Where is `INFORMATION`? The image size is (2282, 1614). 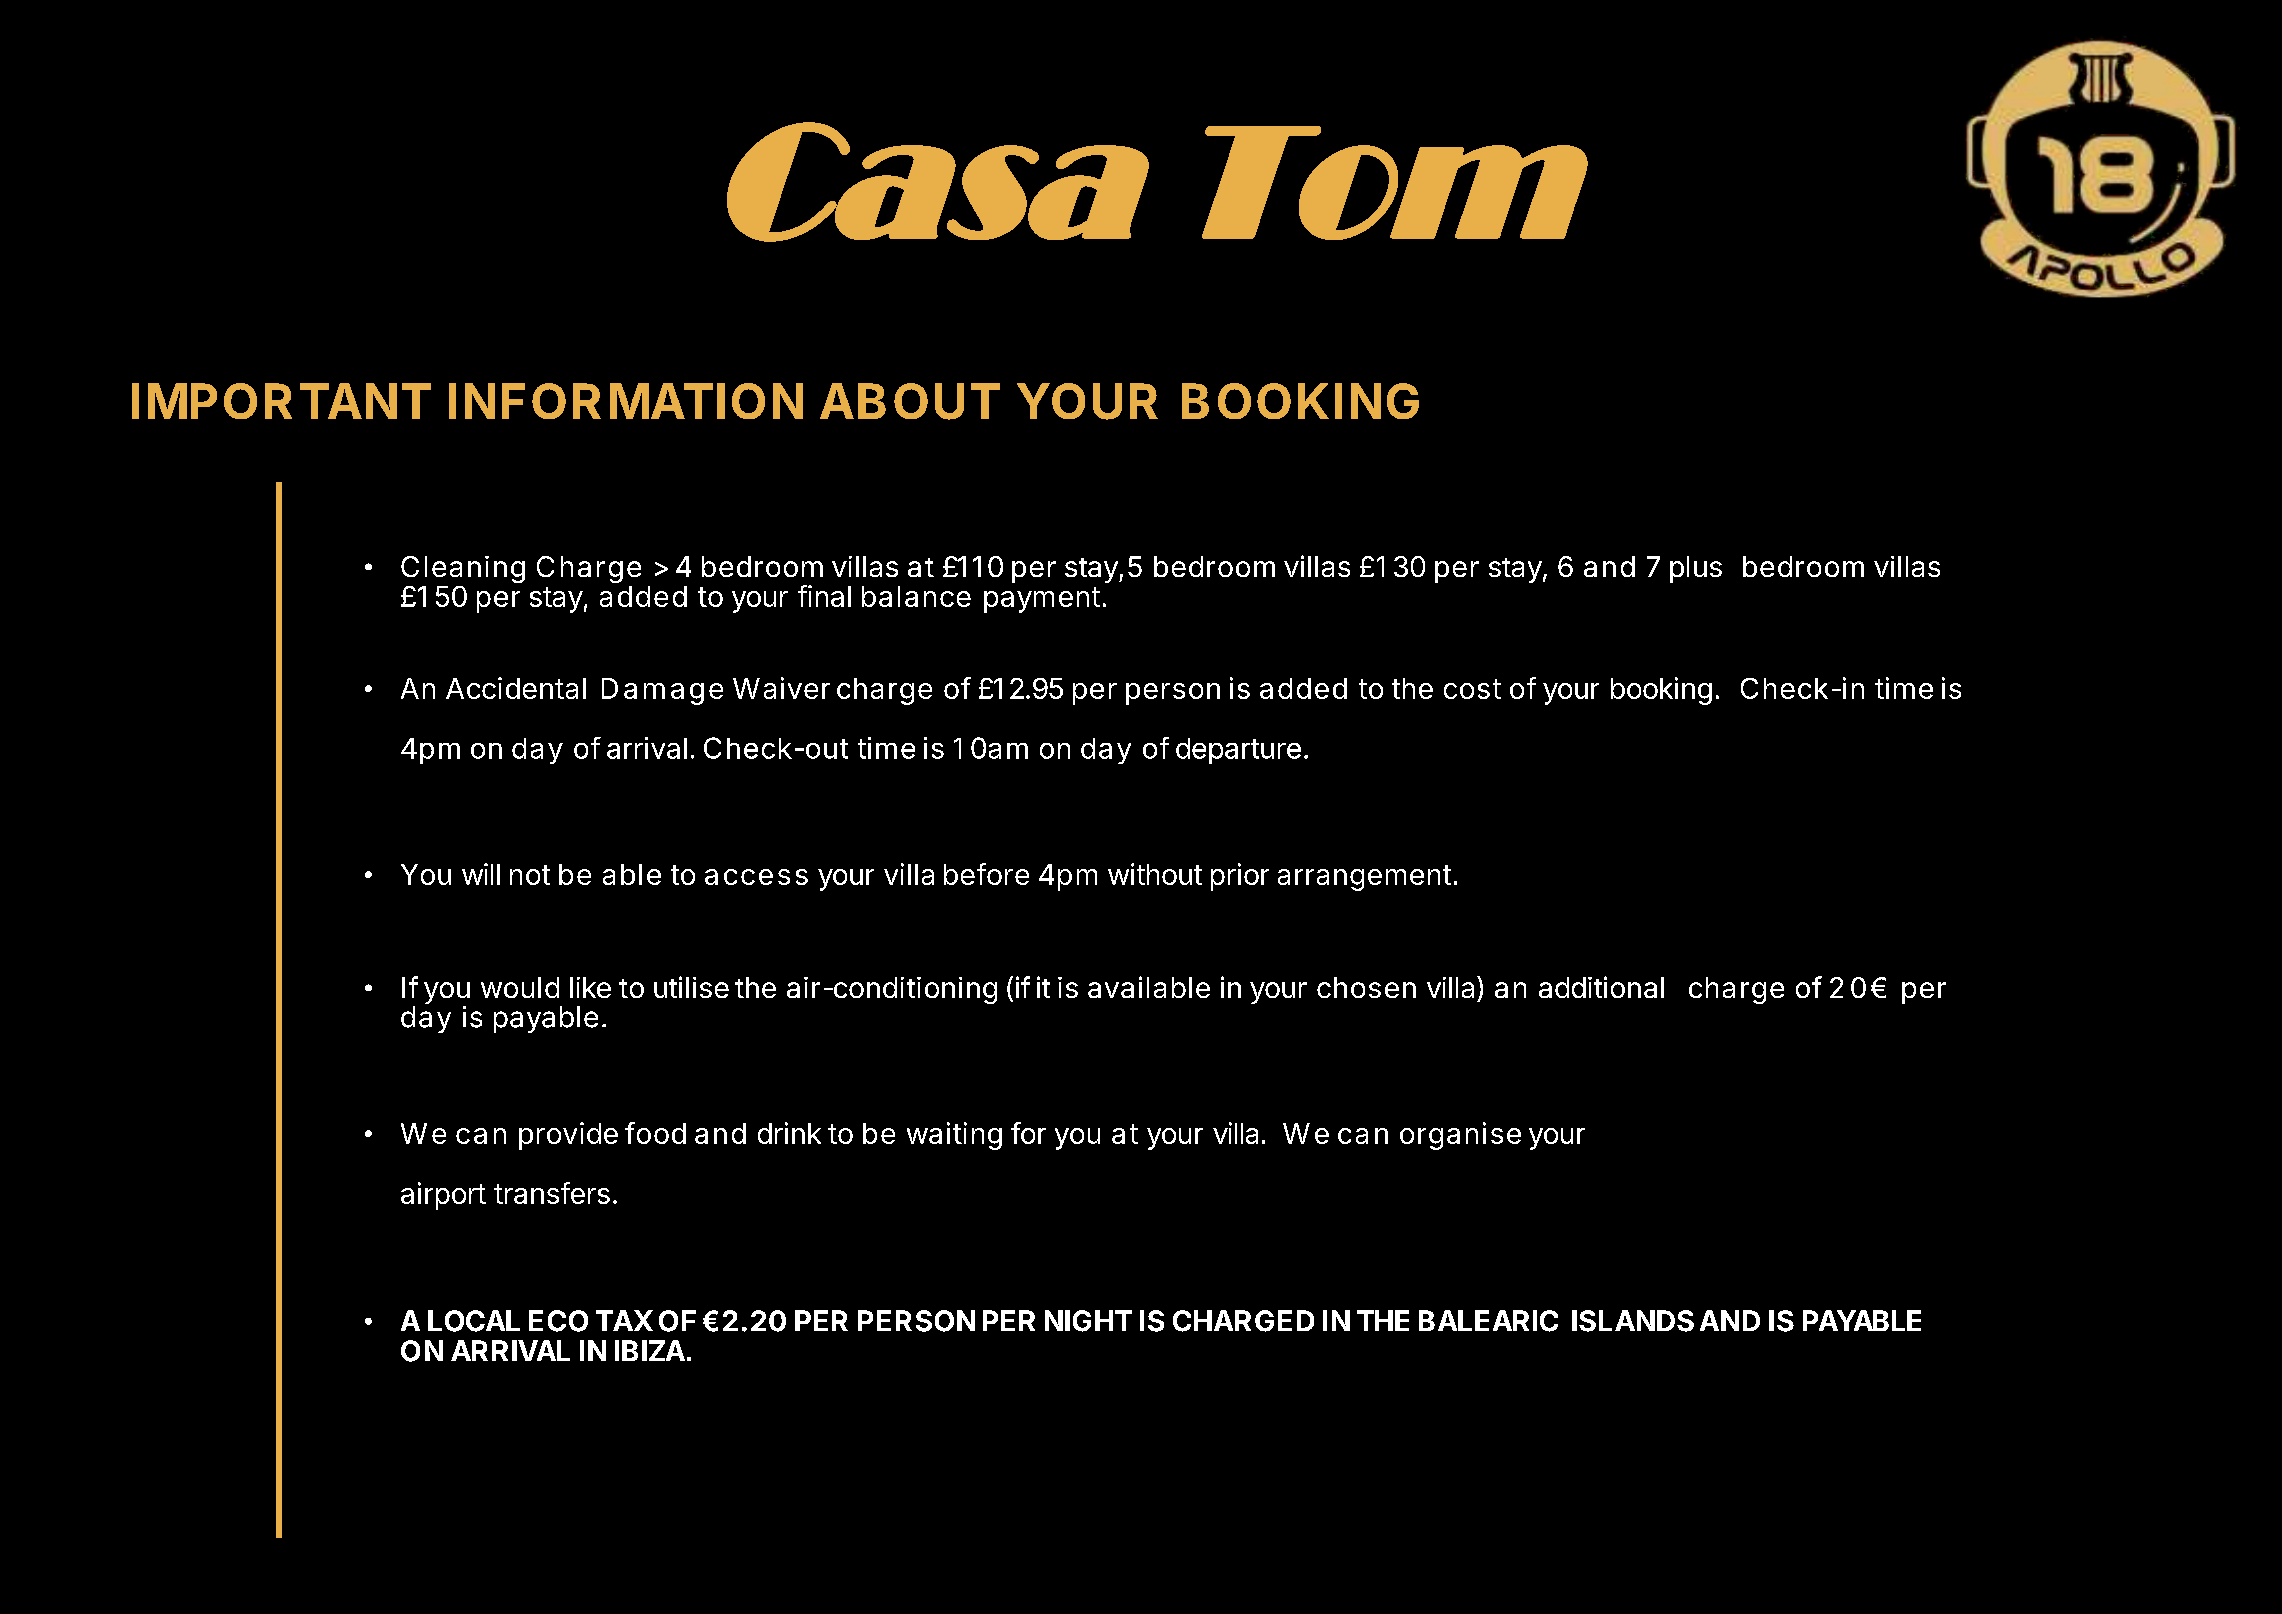 INFORMATION is located at coordinates (626, 401).
